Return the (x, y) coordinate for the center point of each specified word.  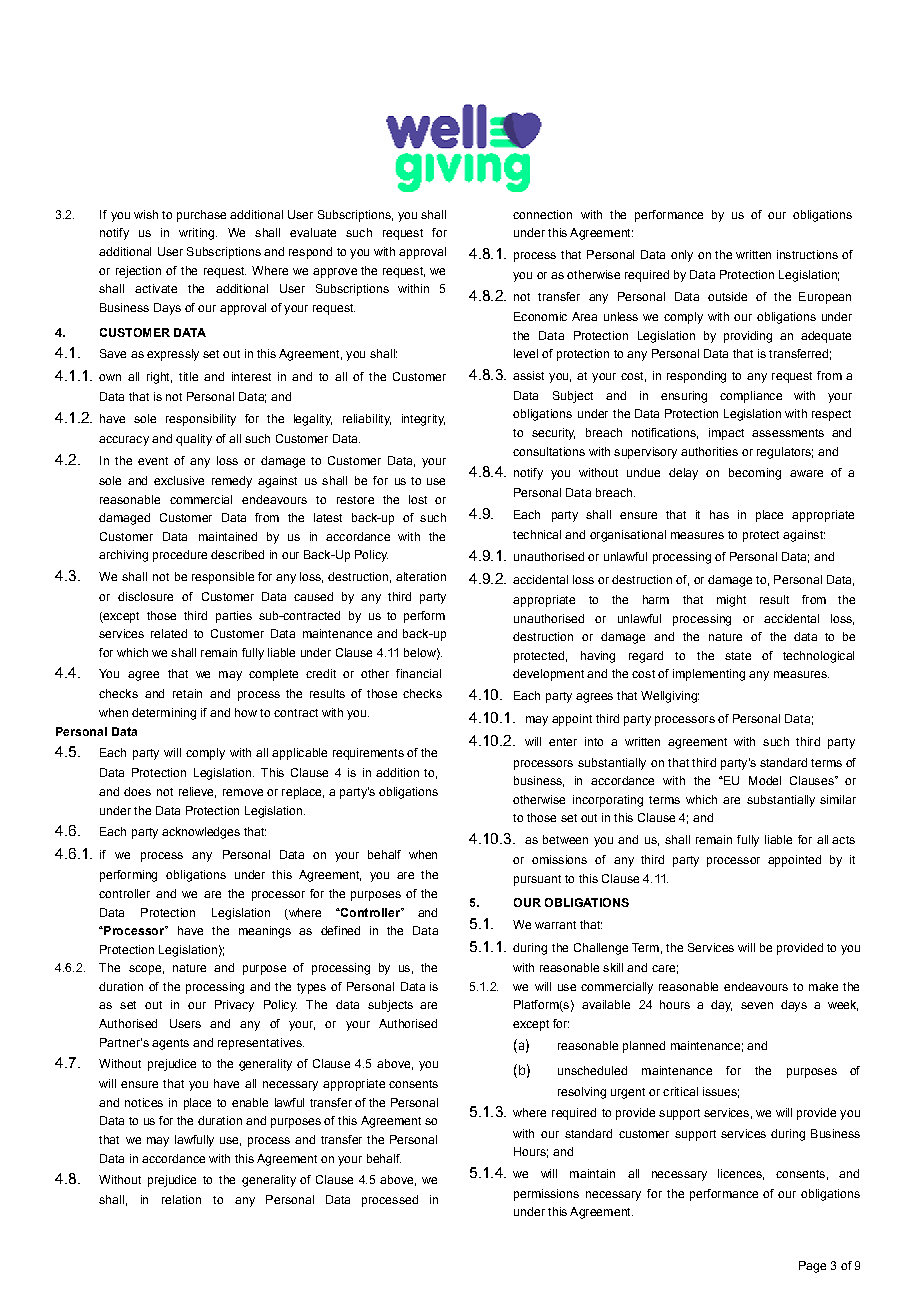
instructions (807, 254)
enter (563, 742)
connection (542, 214)
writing (198, 234)
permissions (546, 1195)
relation (181, 1199)
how (246, 712)
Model (765, 780)
